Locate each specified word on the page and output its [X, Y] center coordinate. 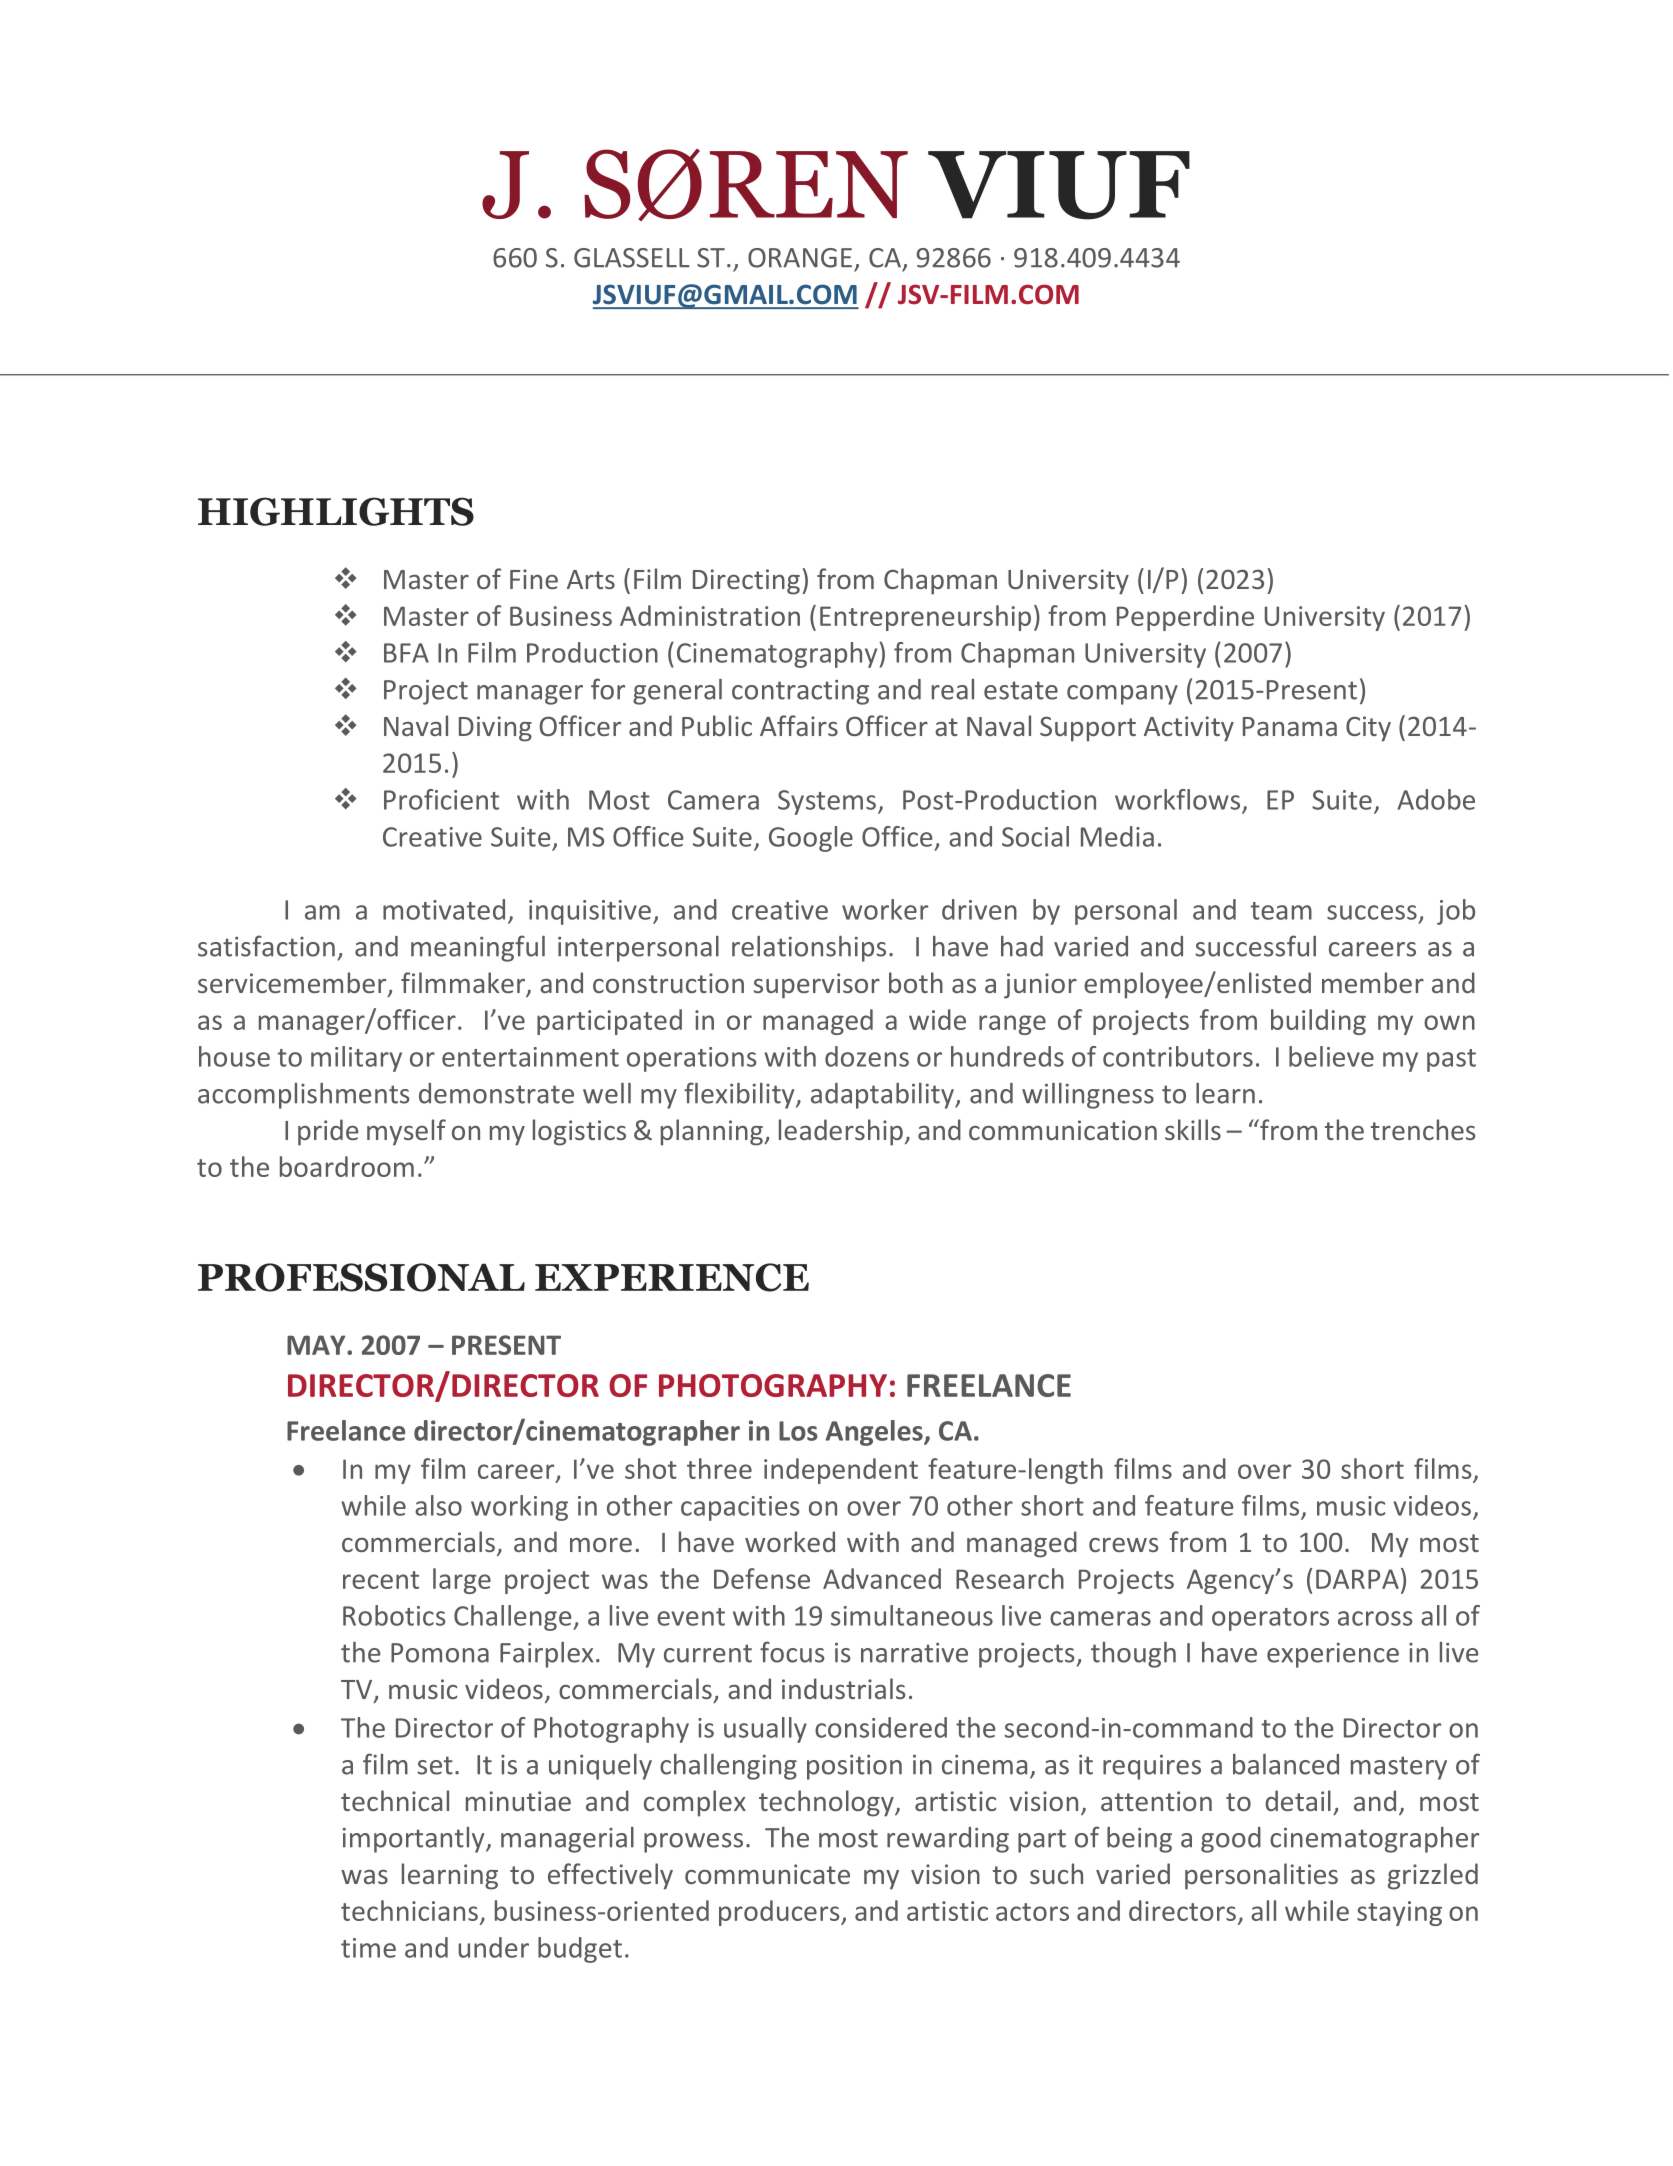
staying [1399, 1913]
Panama [1290, 726]
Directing [746, 582]
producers [780, 1913]
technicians [409, 1910]
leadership [841, 1132]
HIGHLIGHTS [336, 511]
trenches [1423, 1129]
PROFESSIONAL [361, 1277]
